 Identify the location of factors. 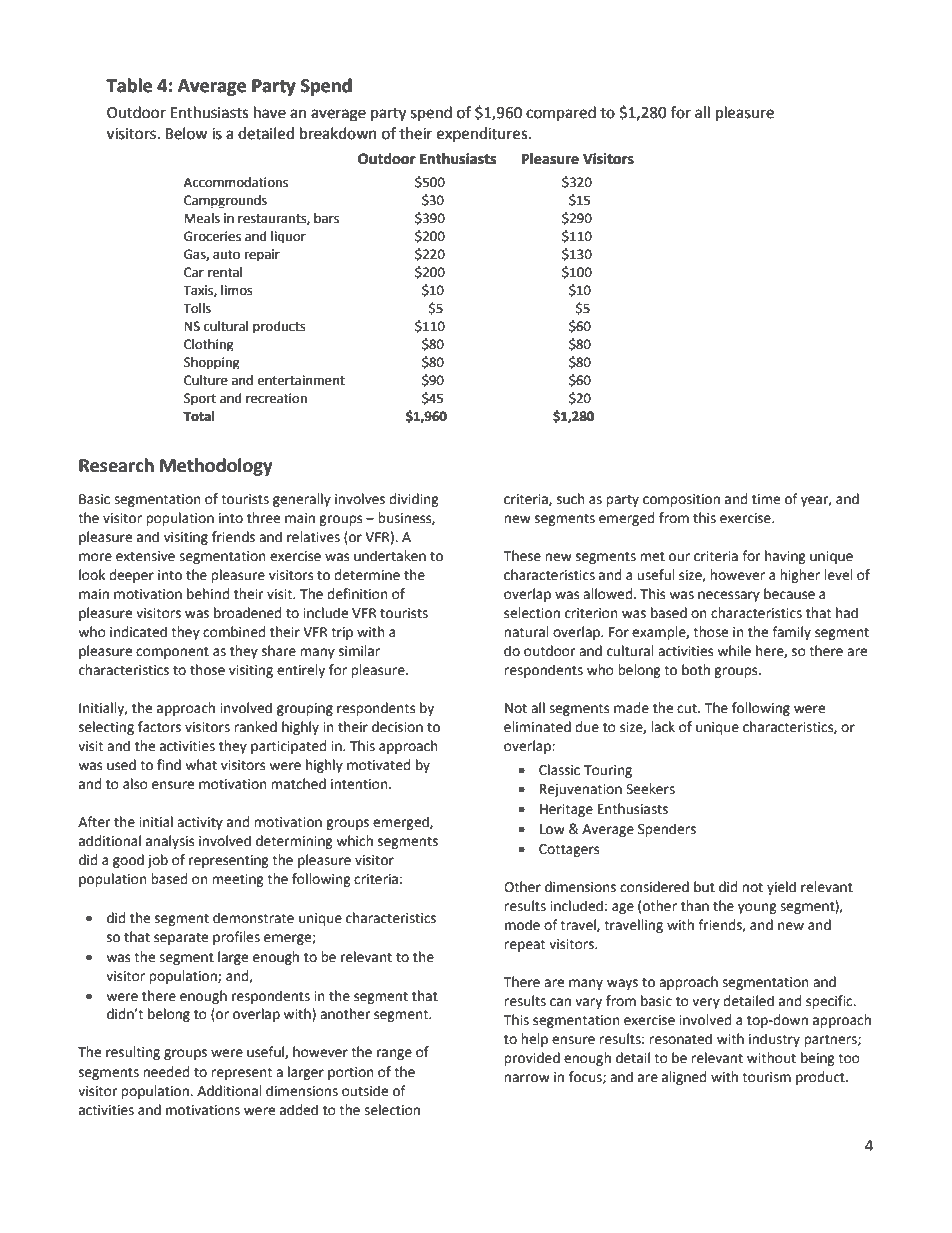
(159, 727).
